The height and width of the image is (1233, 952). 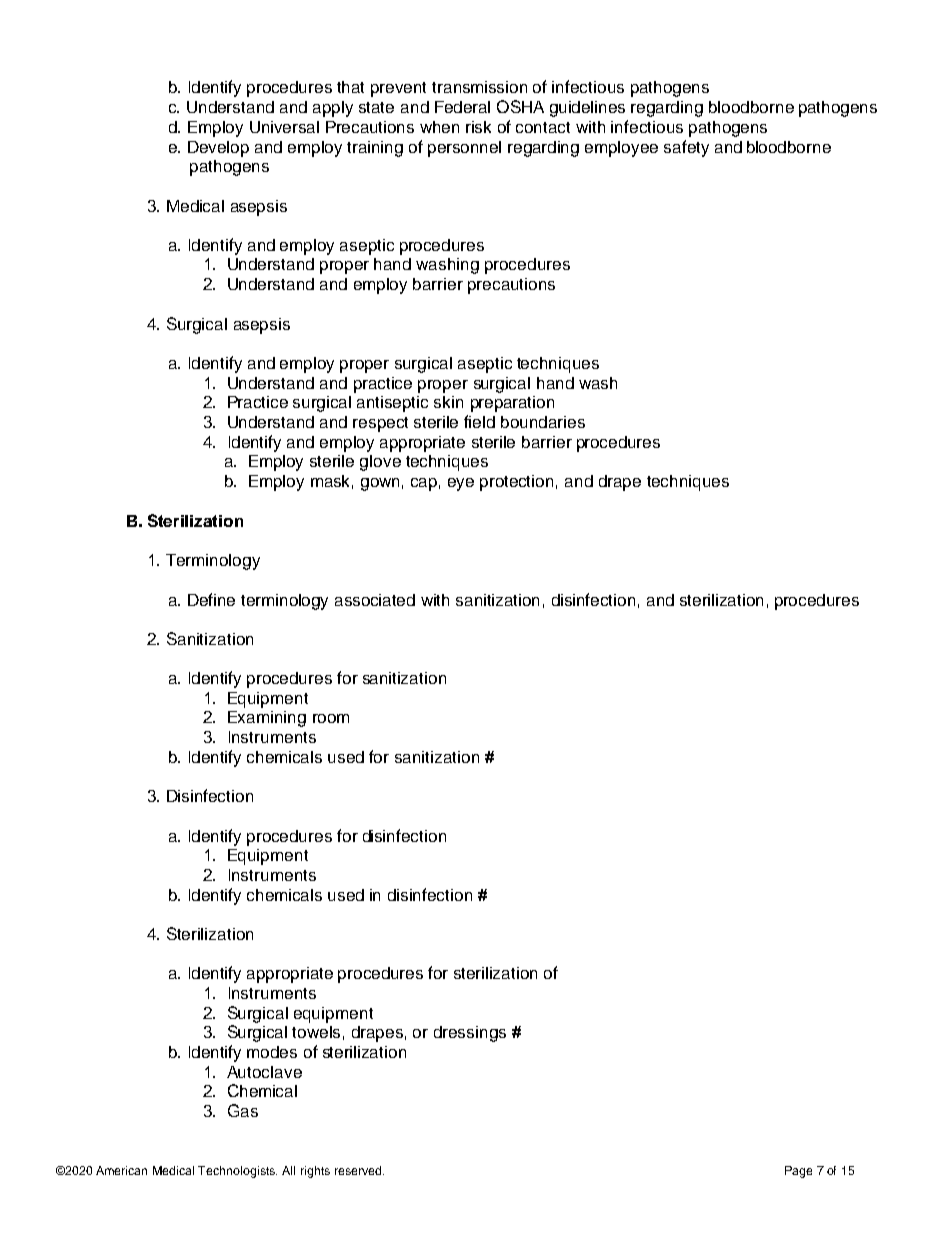 I want to click on boundaries, so click(x=543, y=422).
